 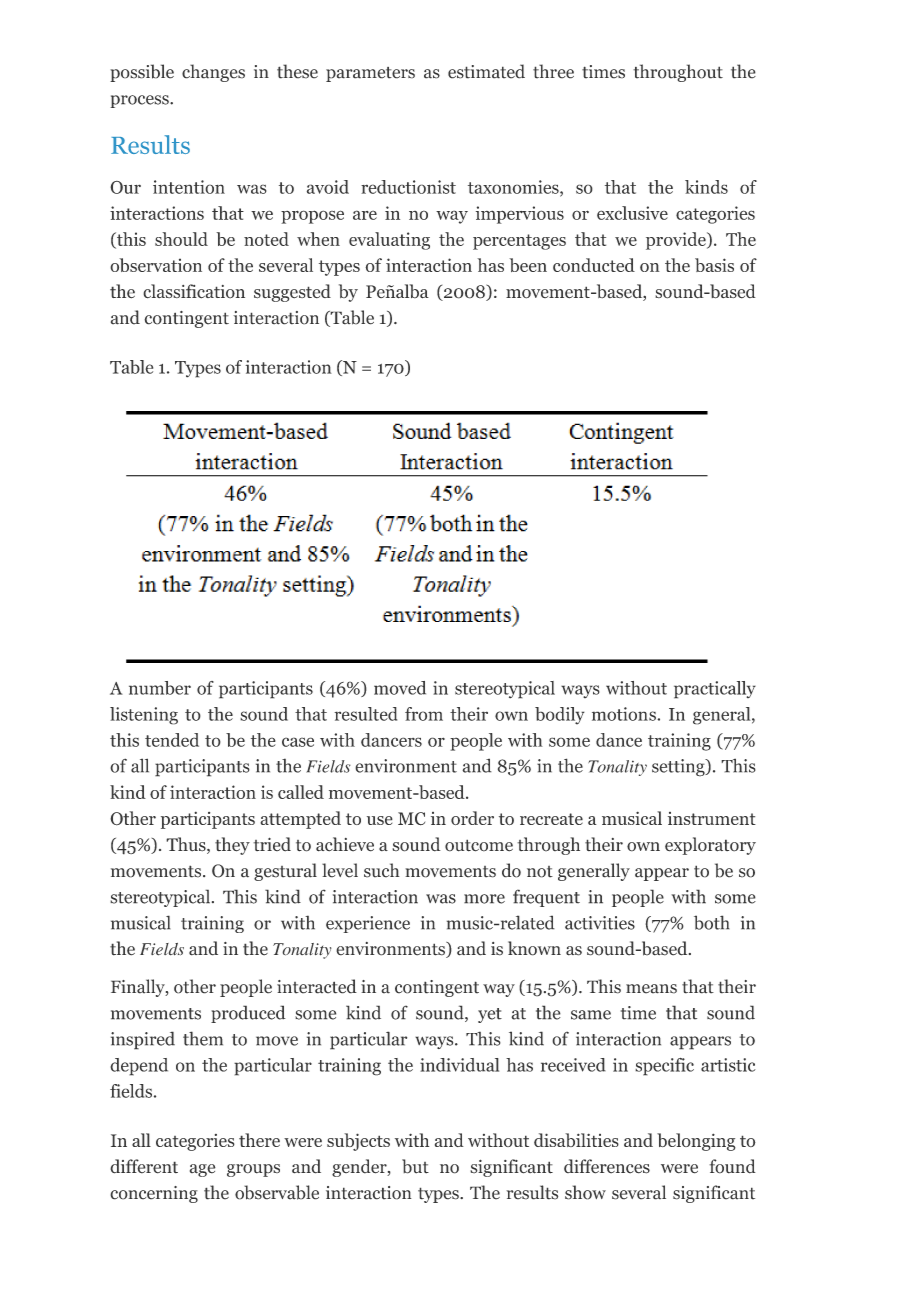 I want to click on different, so click(x=144, y=1166).
